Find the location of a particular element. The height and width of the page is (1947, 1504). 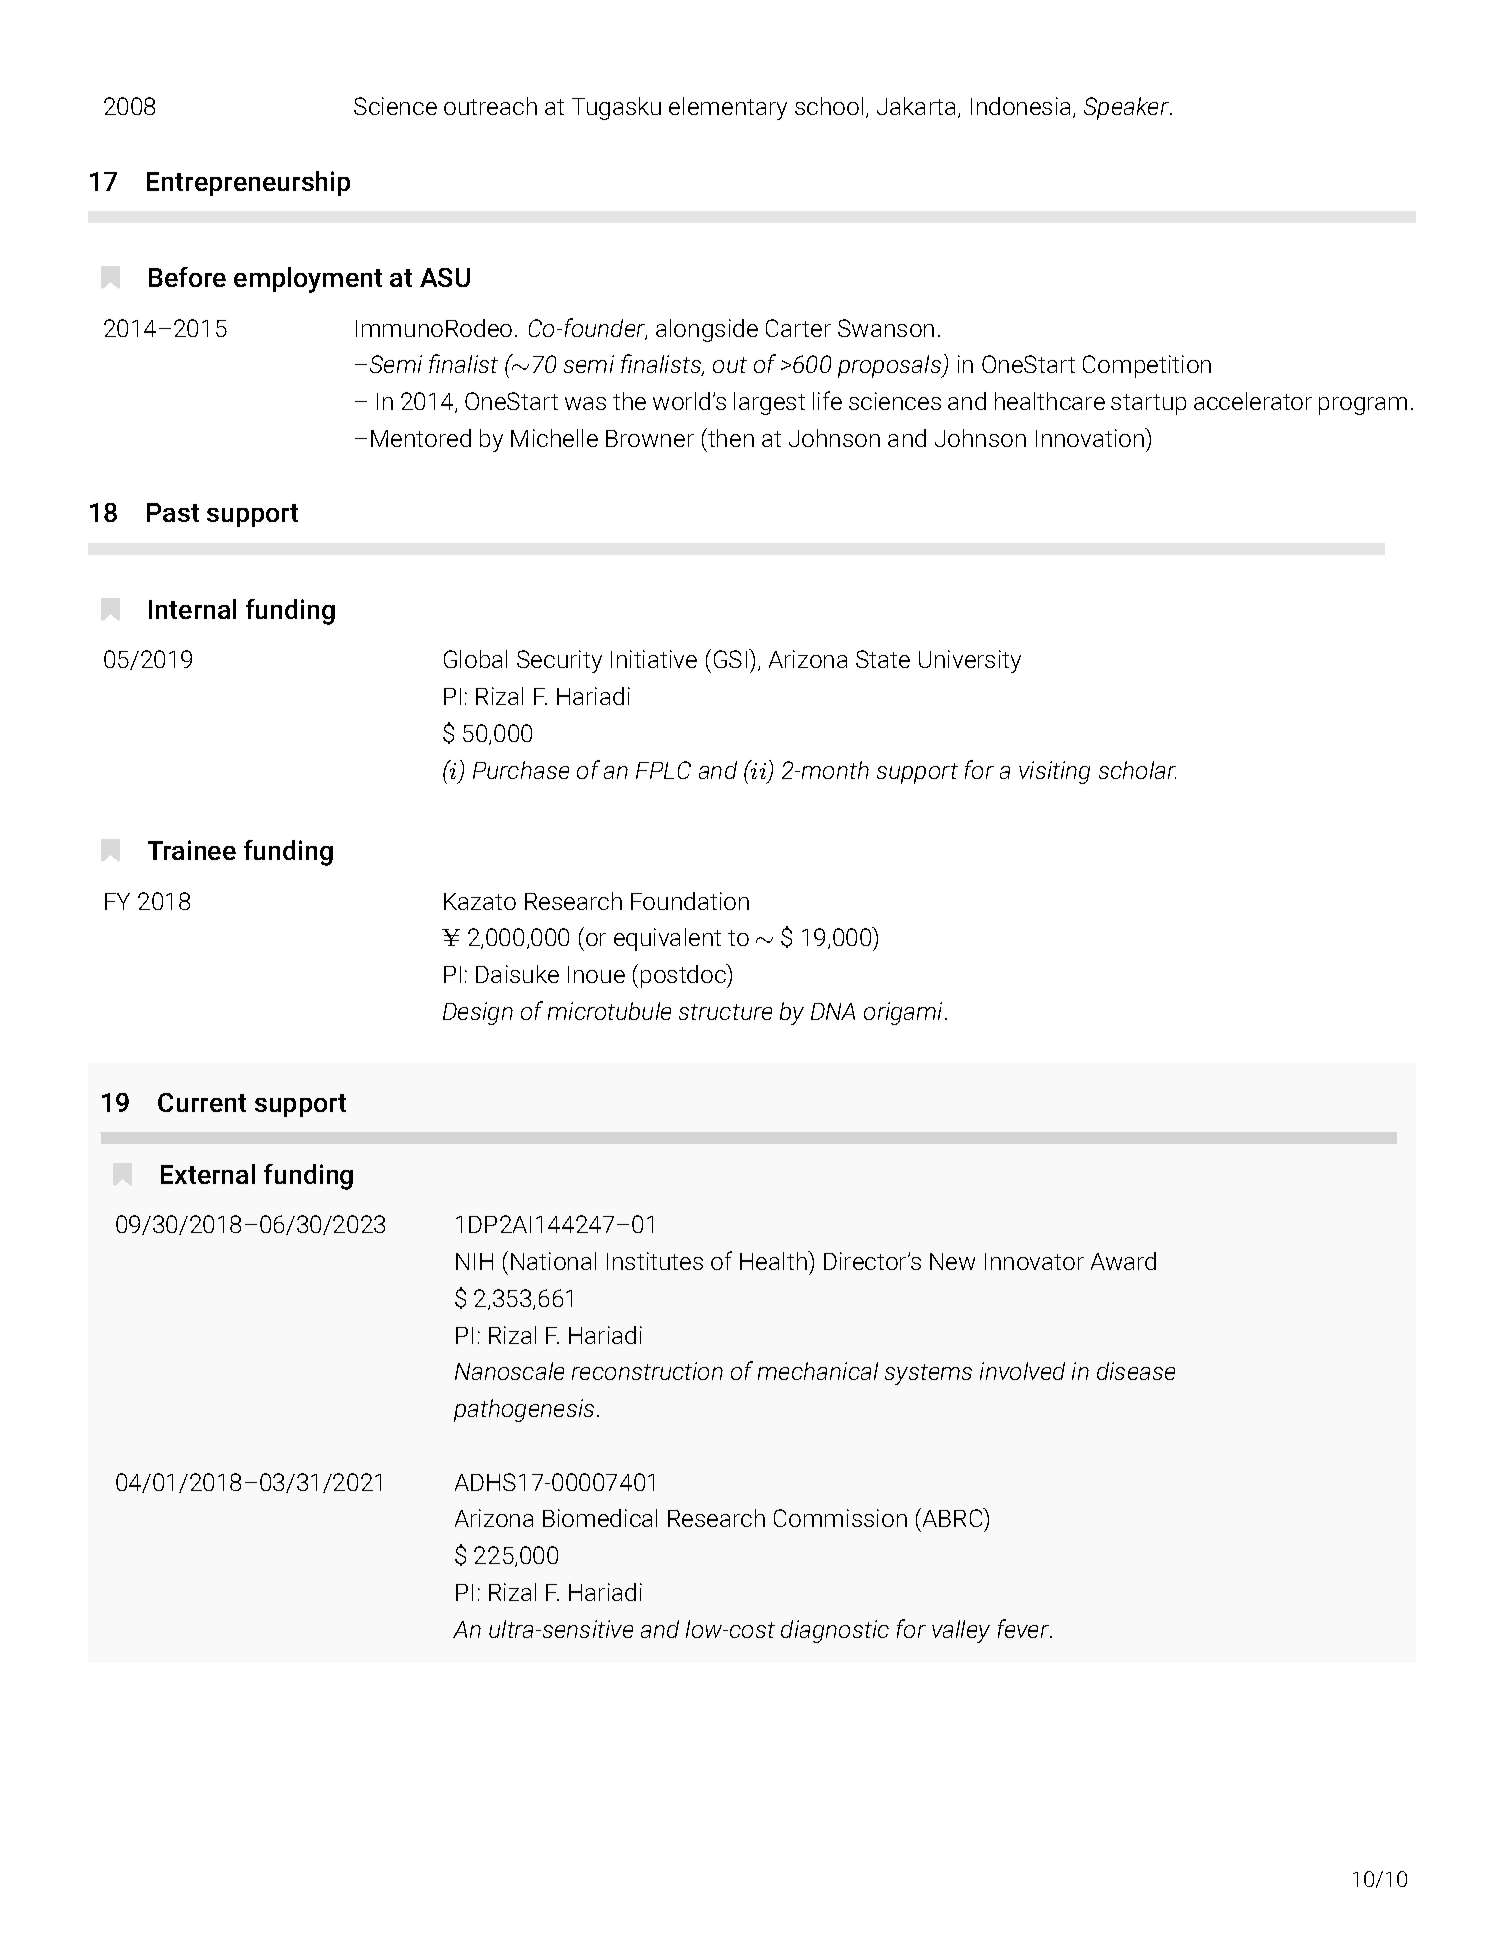

accelerator is located at coordinates (1253, 401).
